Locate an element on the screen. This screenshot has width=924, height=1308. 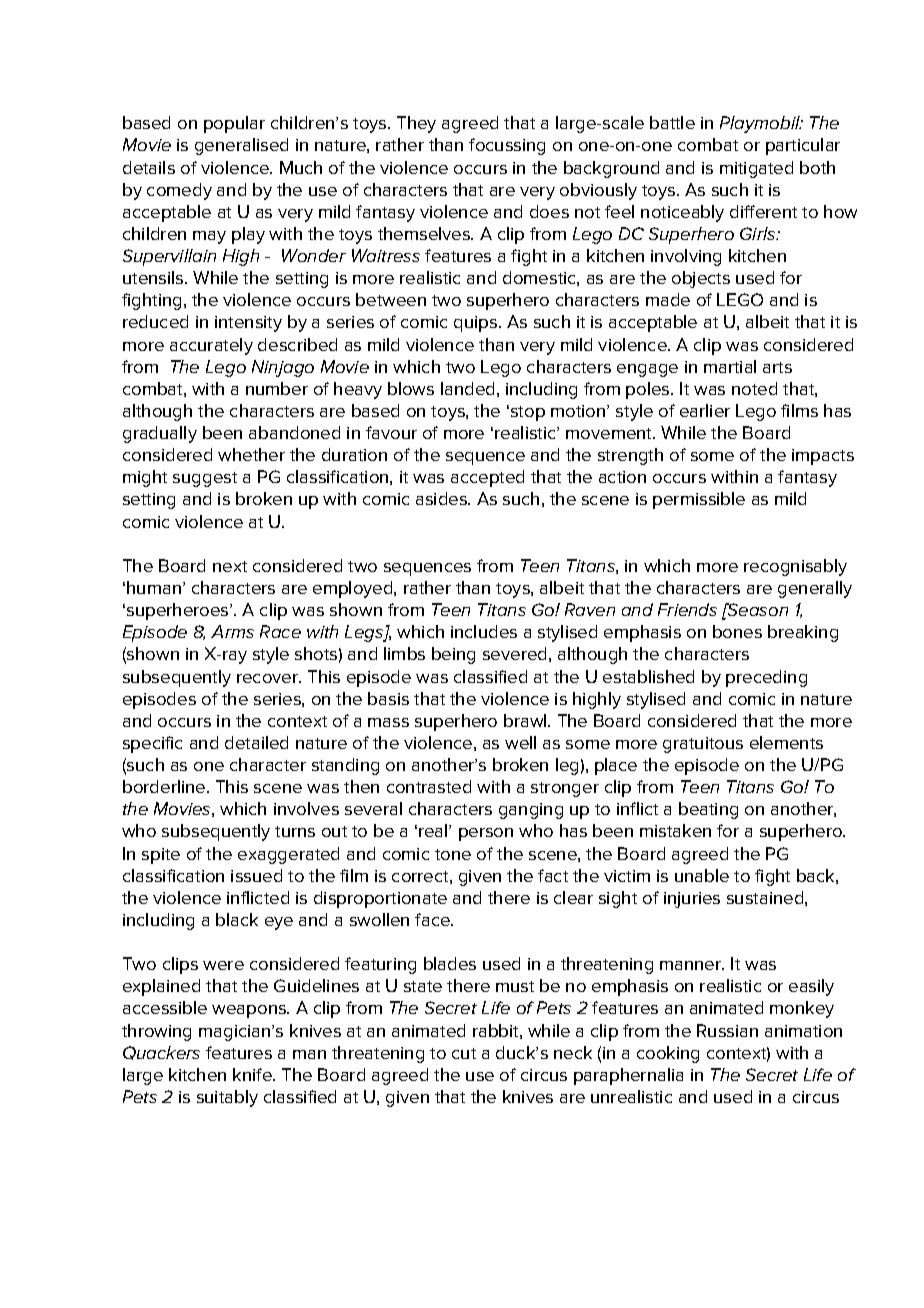
accepted is located at coordinates (487, 478).
